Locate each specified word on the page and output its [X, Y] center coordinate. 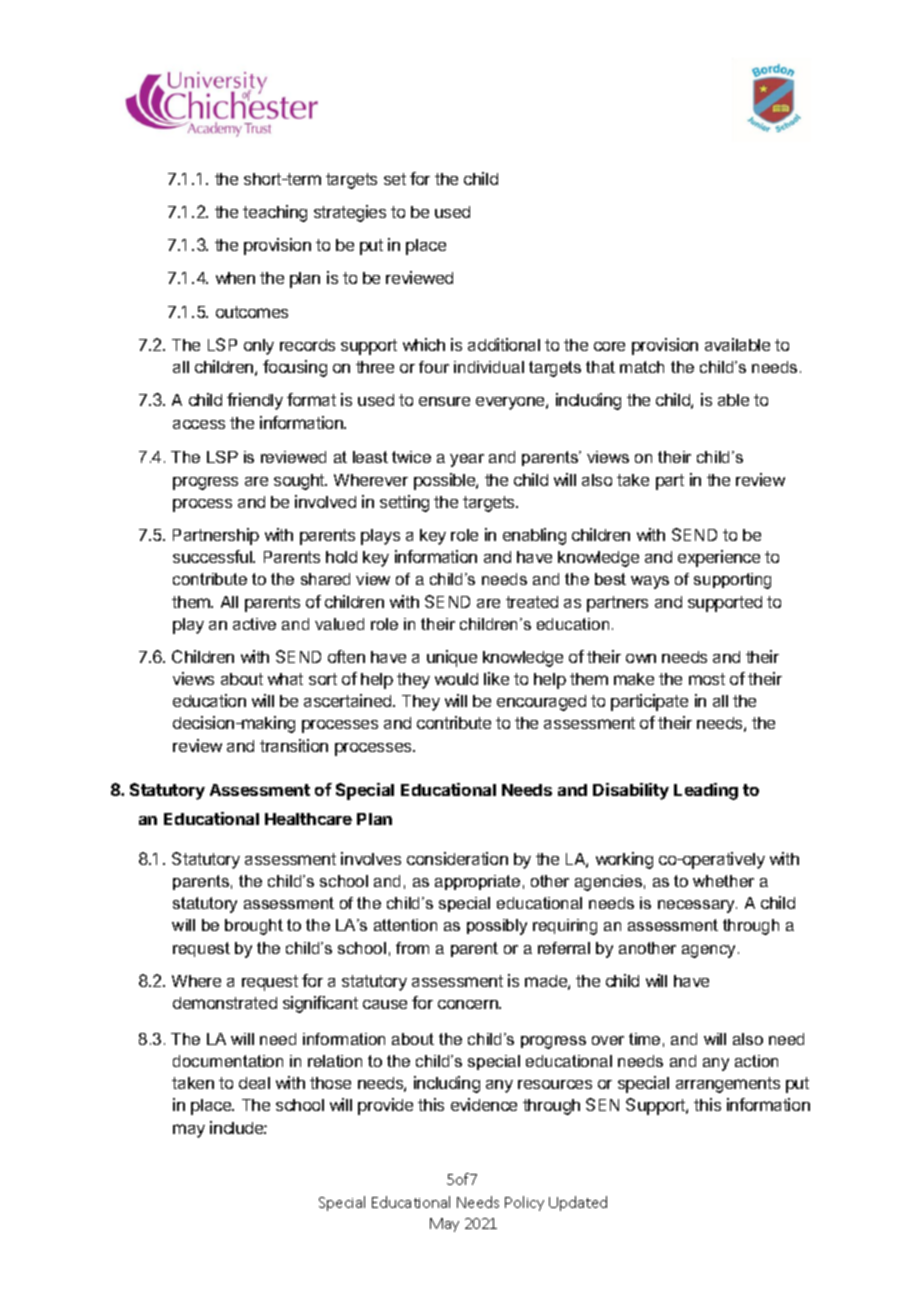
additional [504, 344]
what [285, 679]
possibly [497, 927]
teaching [275, 213]
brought [254, 927]
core [609, 346]
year [467, 460]
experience [719, 558]
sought [300, 482]
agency [710, 951]
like [496, 678]
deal [254, 1083]
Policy [524, 1203]
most [707, 679]
